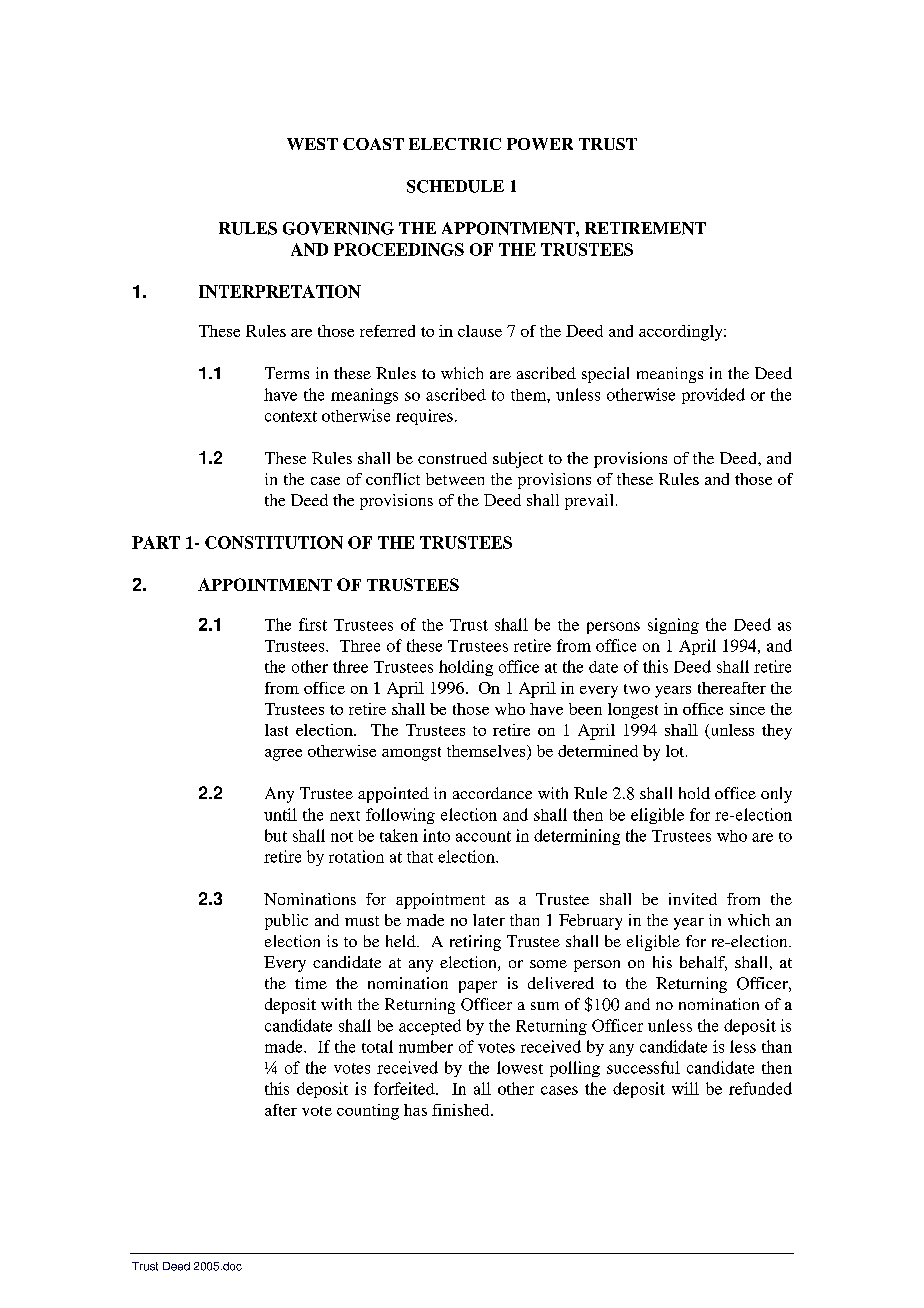  What do you see at coordinates (685, 1088) in the screenshot?
I see `will` at bounding box center [685, 1088].
